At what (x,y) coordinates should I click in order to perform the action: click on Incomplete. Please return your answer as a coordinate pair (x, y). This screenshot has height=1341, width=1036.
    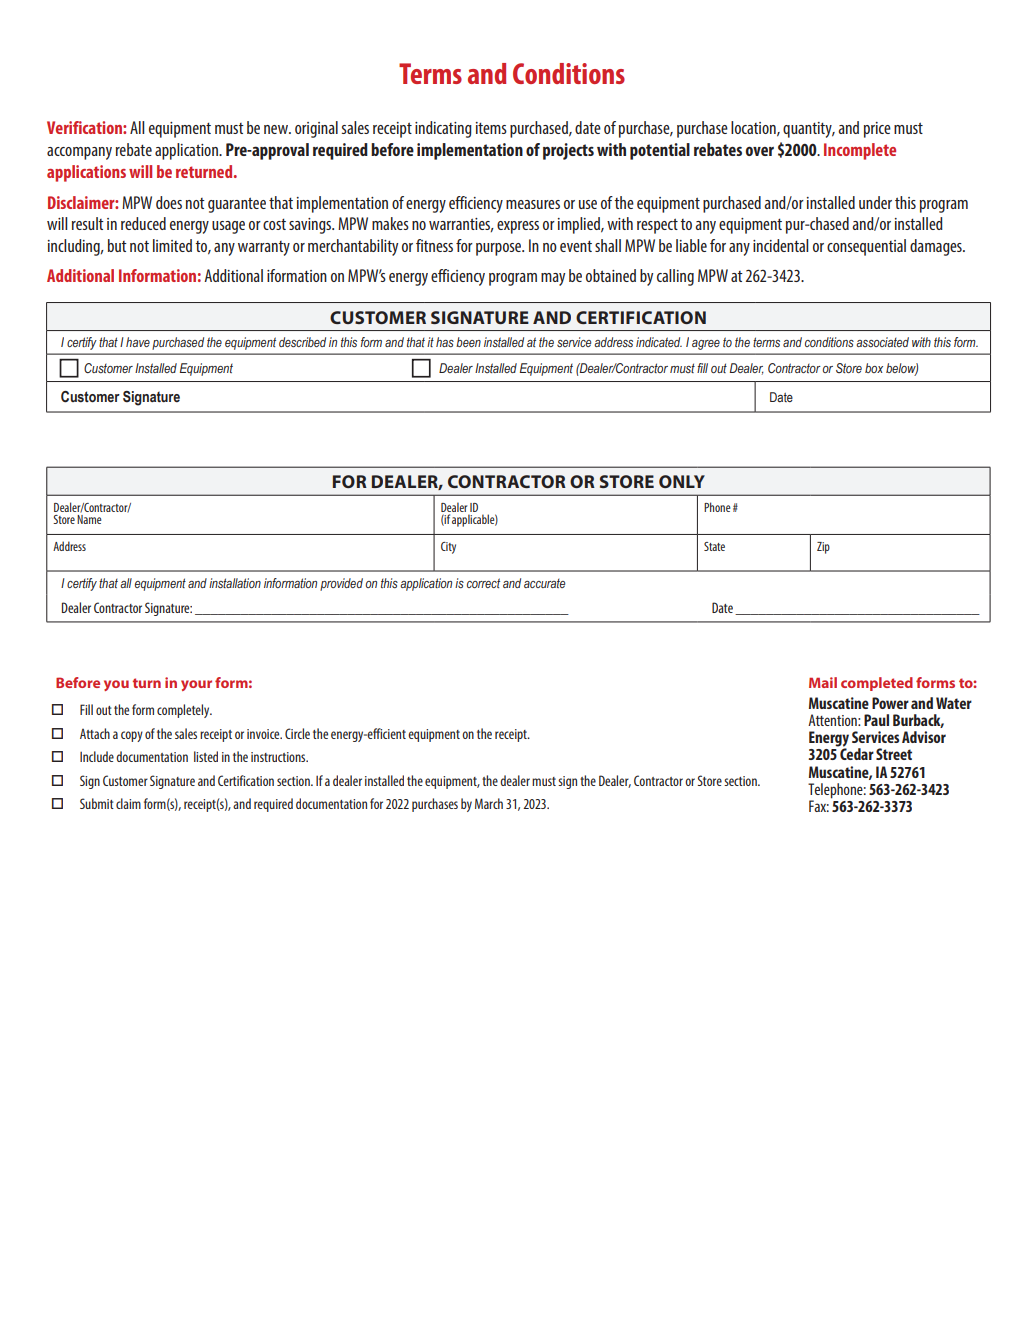
    Looking at the image, I should click on (860, 151).
